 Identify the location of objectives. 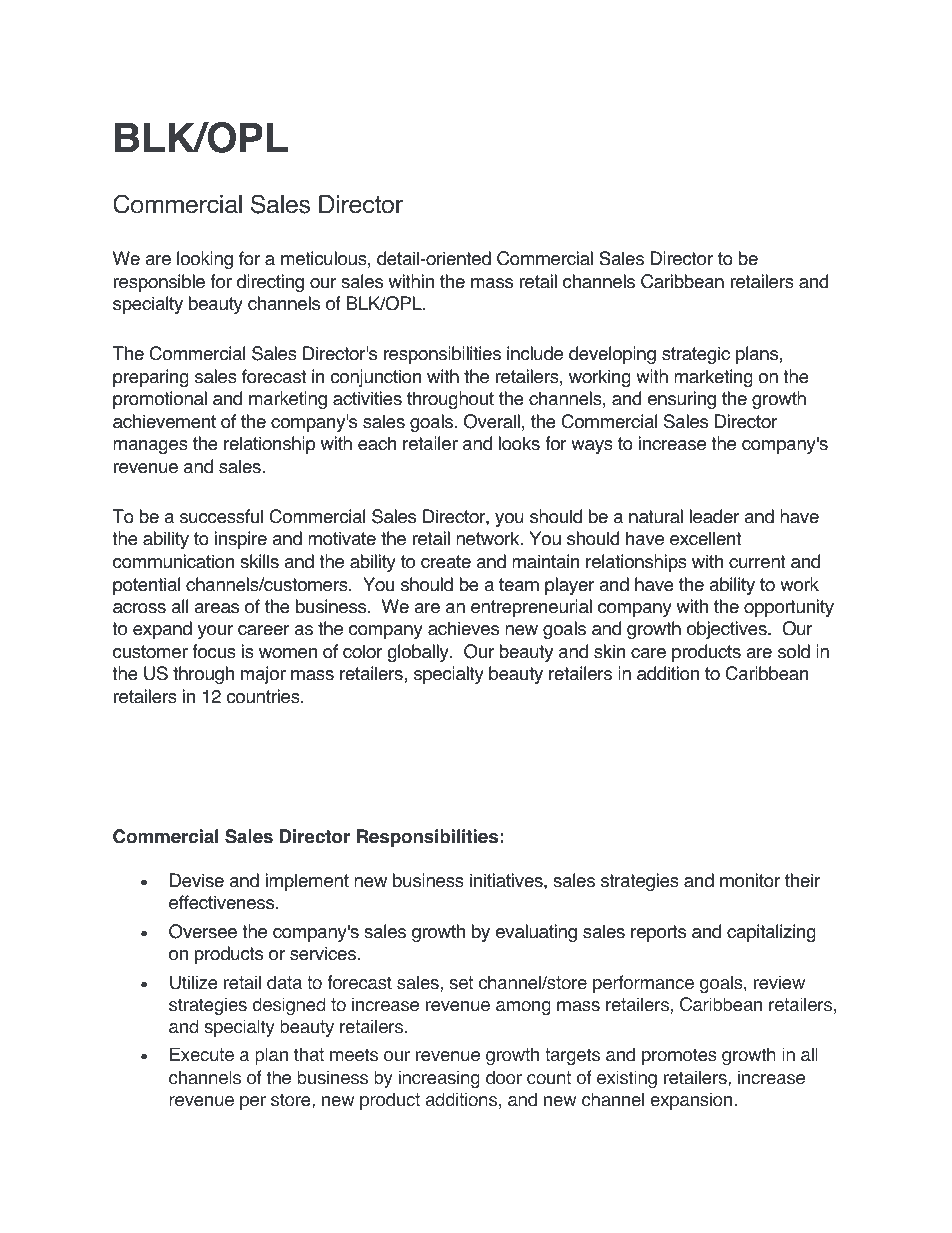
(728, 630).
